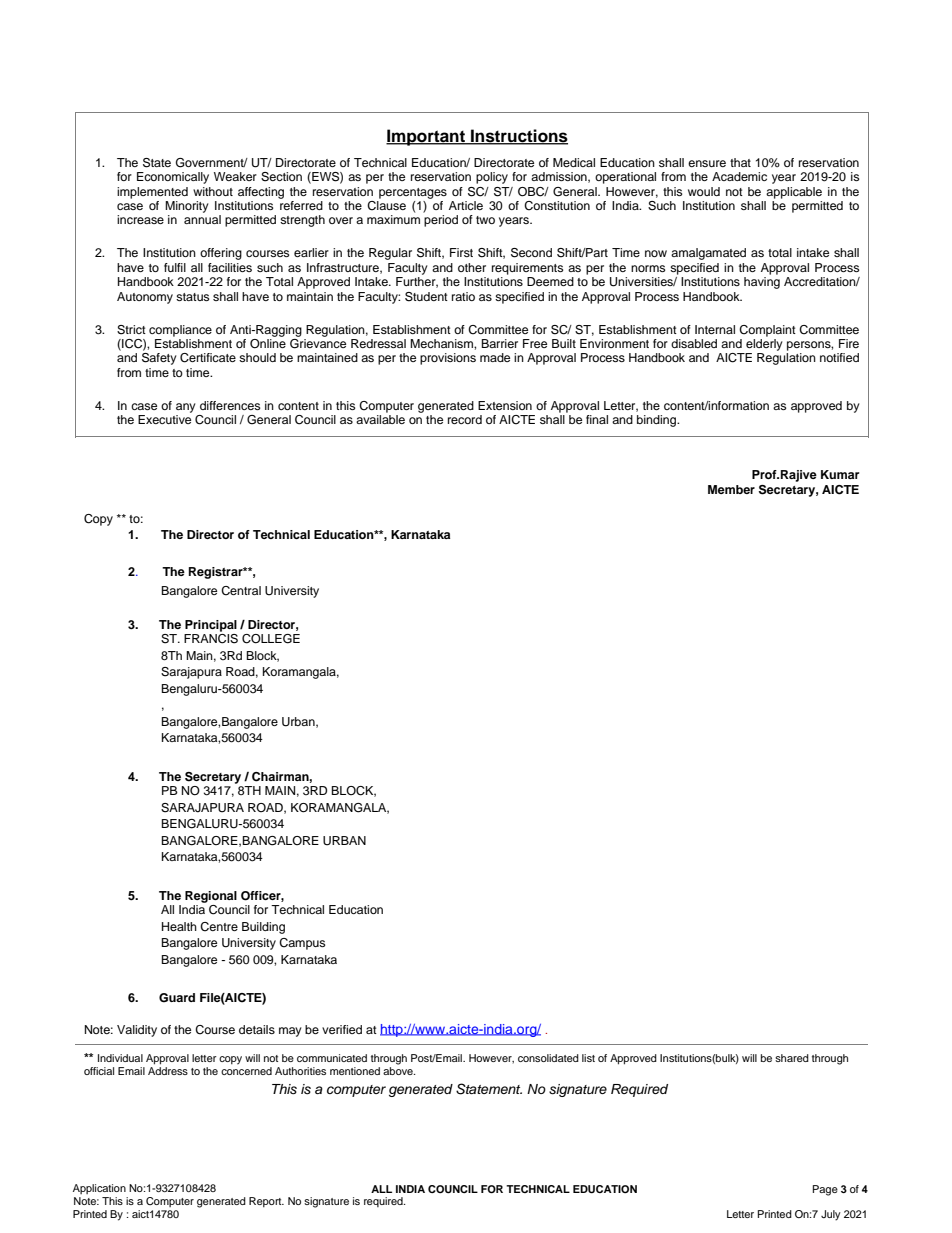  Describe the element at coordinates (302, 944) in the page. I see `Campus` at that location.
